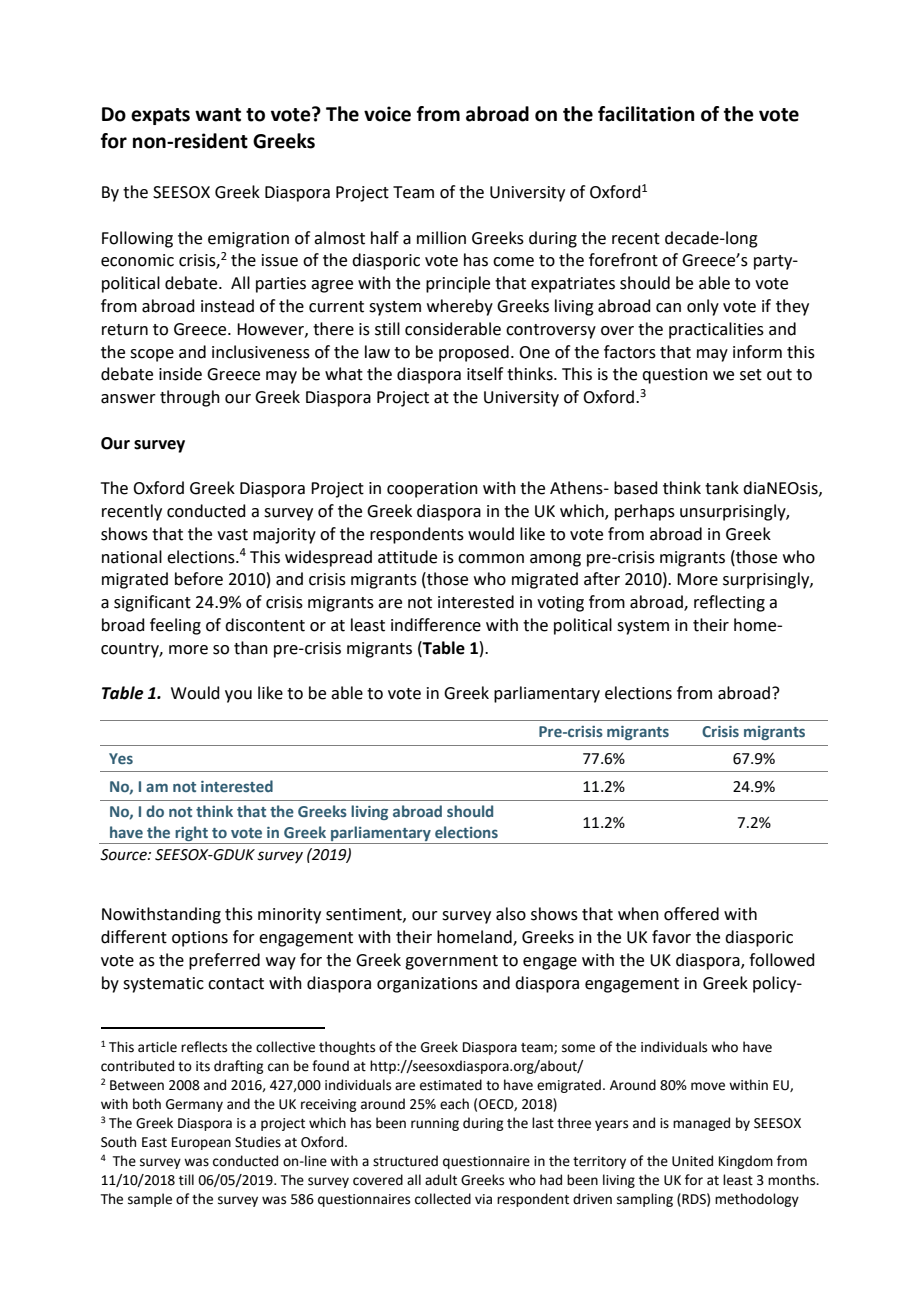  I want to click on want, so click(218, 115).
